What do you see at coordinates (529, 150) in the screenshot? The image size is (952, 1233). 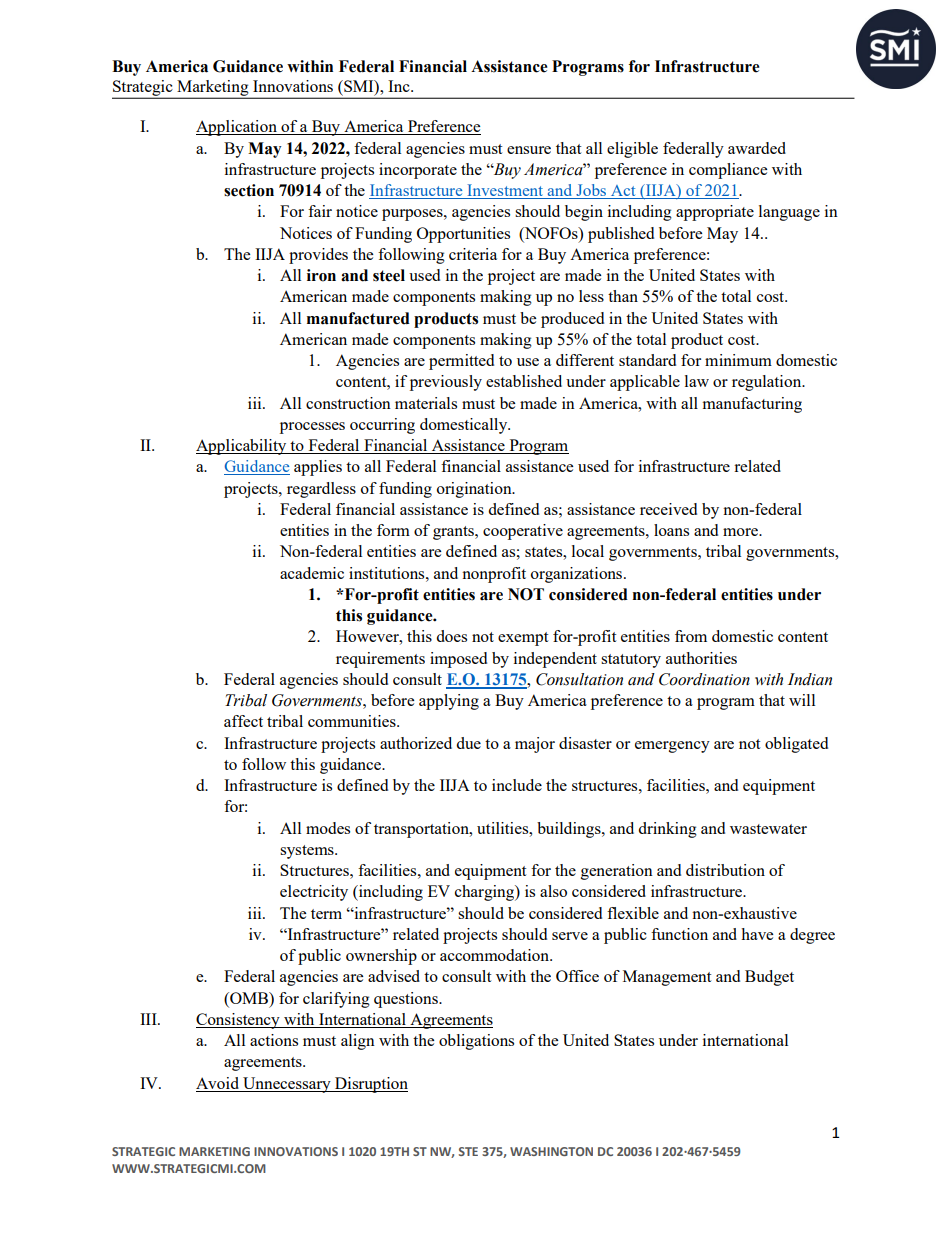 I see `ensure` at bounding box center [529, 150].
